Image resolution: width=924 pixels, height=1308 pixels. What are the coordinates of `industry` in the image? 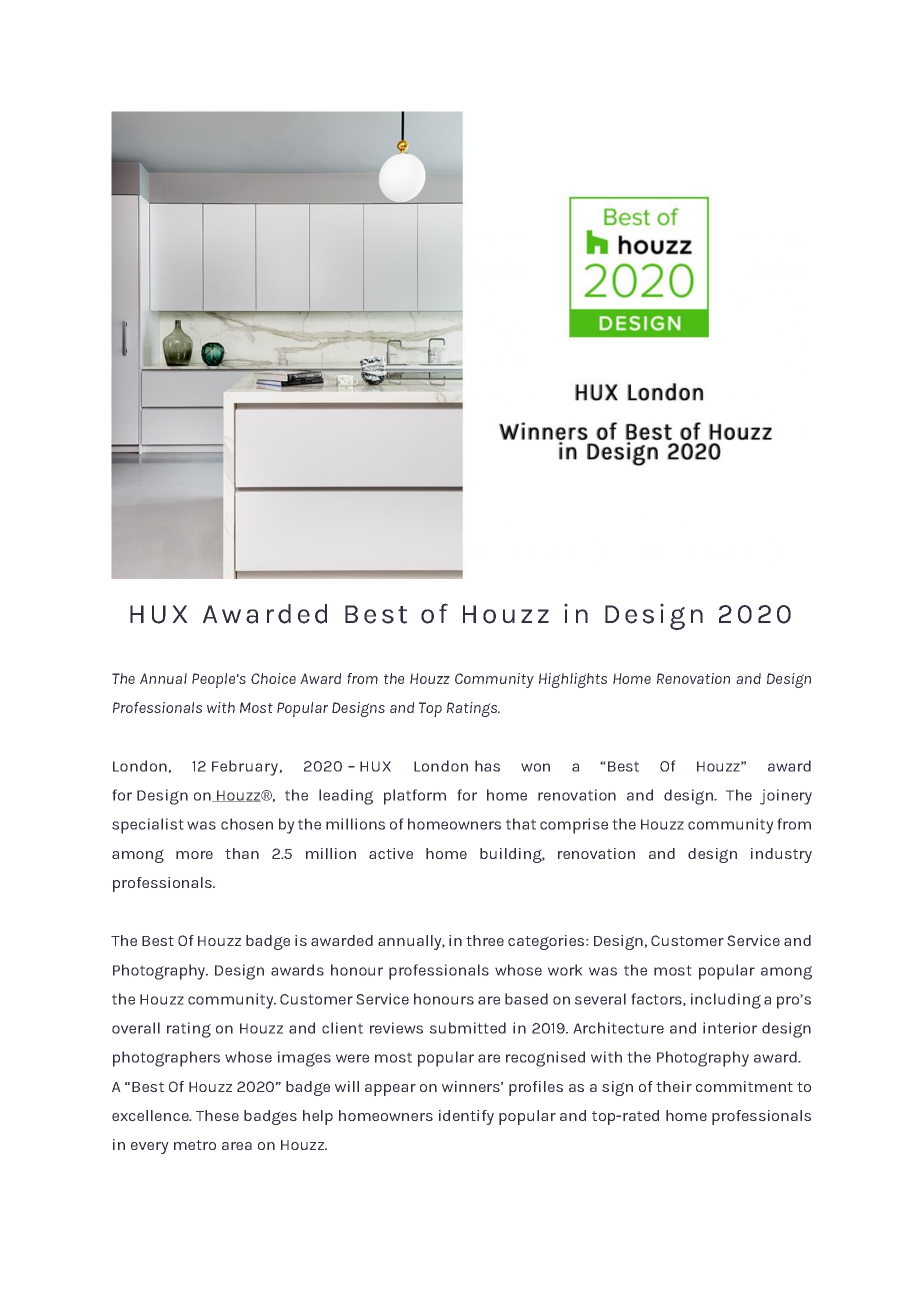 It's located at (781, 855).
